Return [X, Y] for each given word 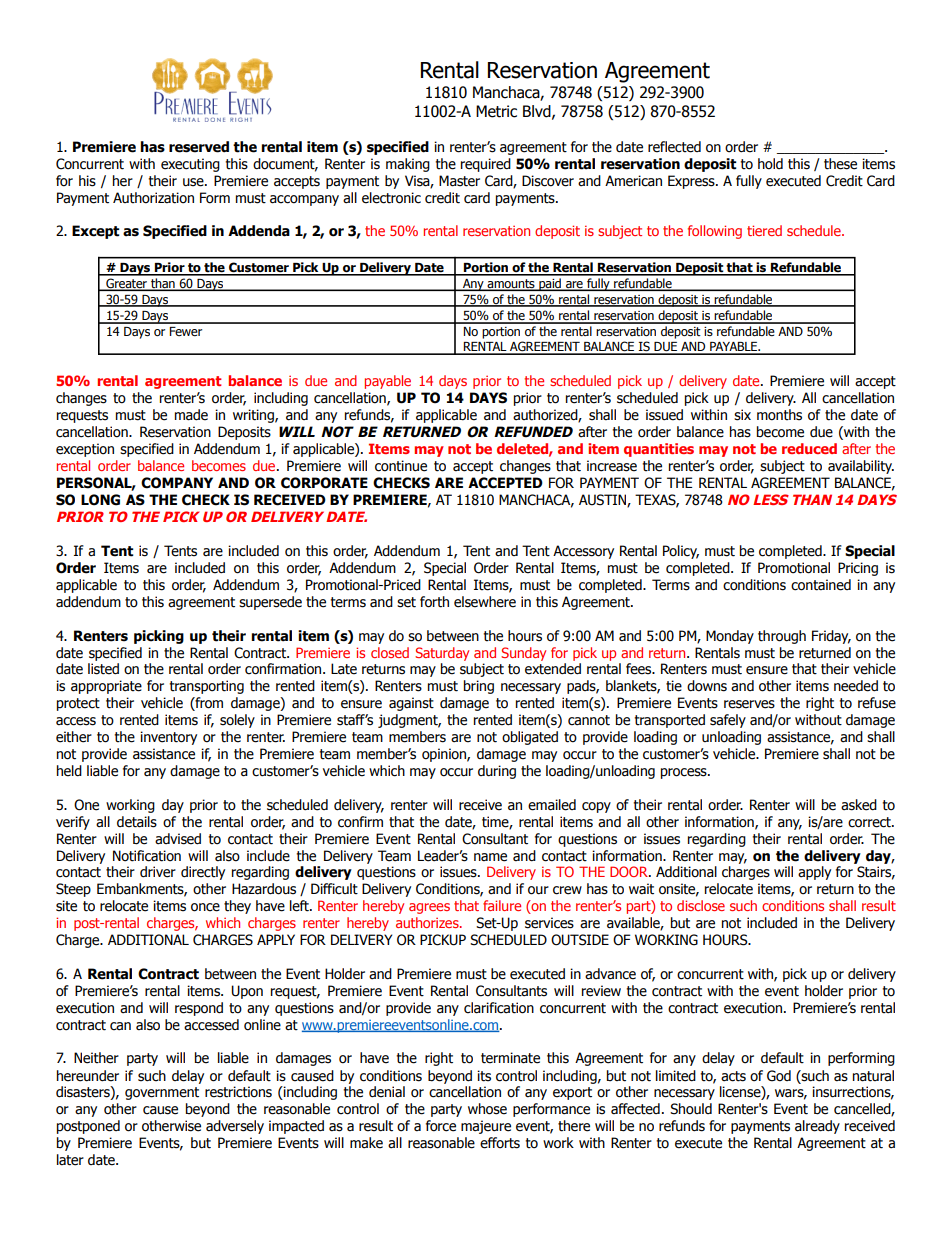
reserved [199, 147]
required [486, 165]
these [840, 164]
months [779, 415]
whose [487, 1109]
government [162, 1093]
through [782, 637]
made [191, 415]
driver [158, 872]
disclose [701, 905]
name [490, 857]
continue [401, 466]
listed [103, 669]
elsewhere [485, 602]
